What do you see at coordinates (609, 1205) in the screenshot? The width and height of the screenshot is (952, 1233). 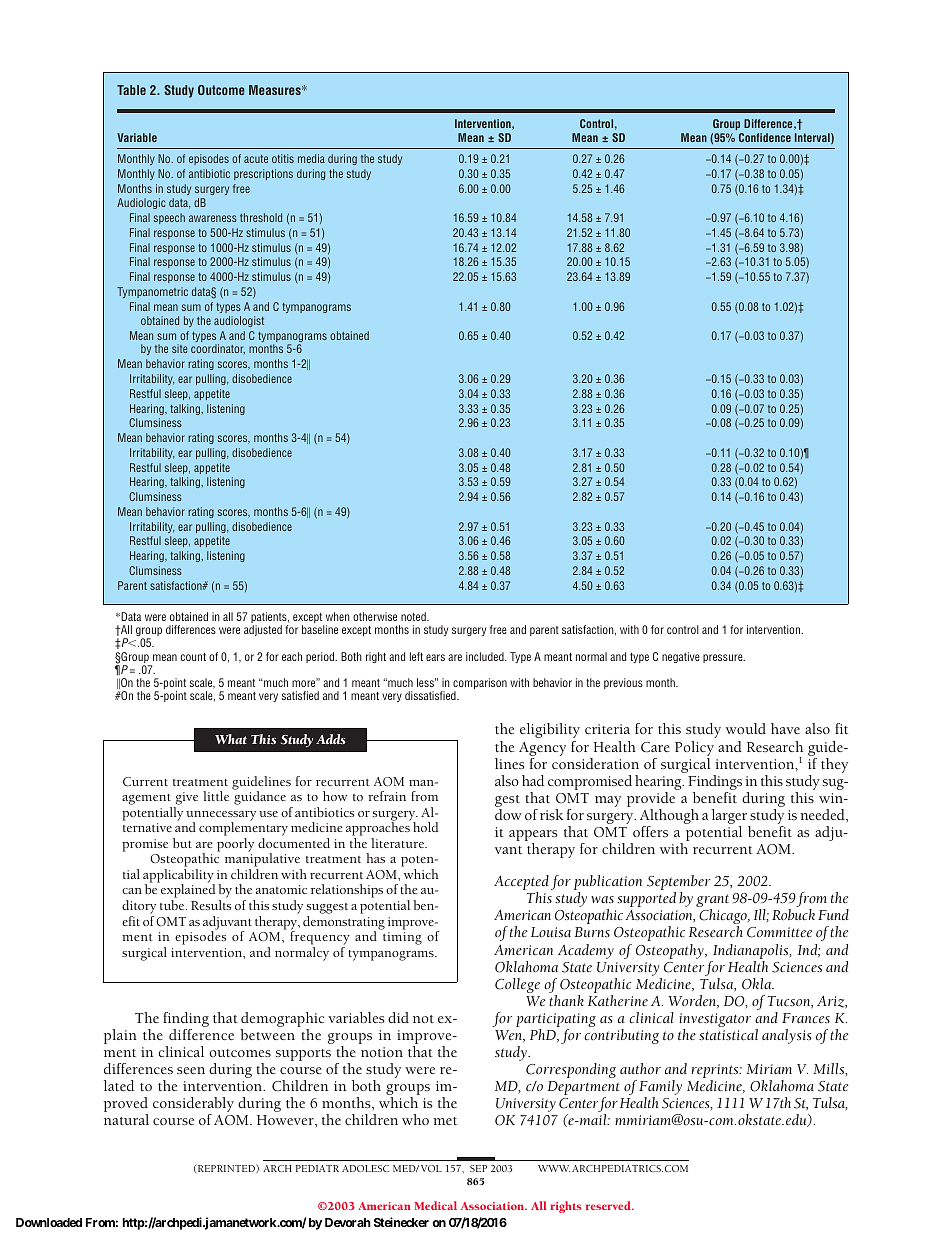 I see `reserved` at bounding box center [609, 1205].
